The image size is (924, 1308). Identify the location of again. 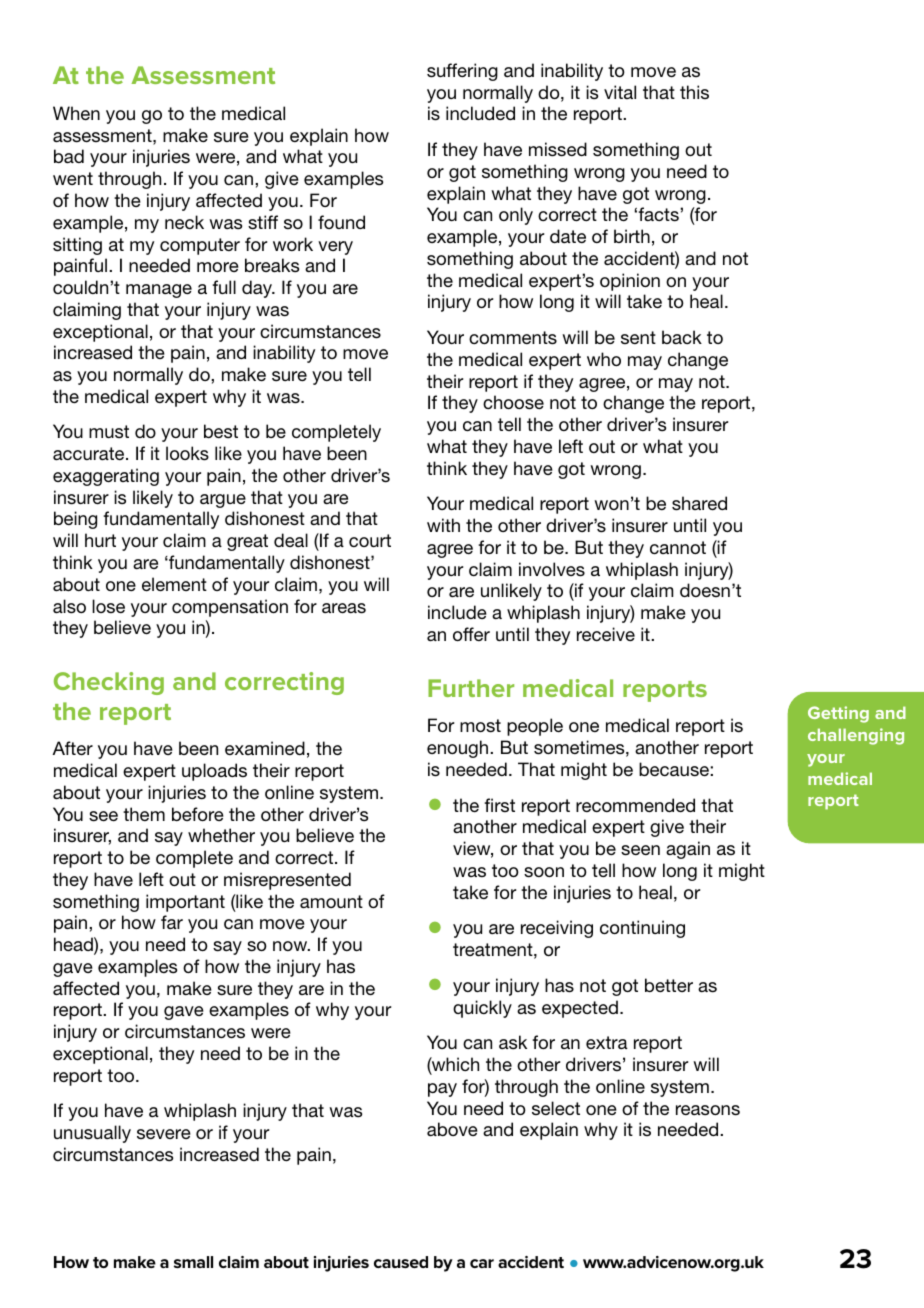
(688, 850).
